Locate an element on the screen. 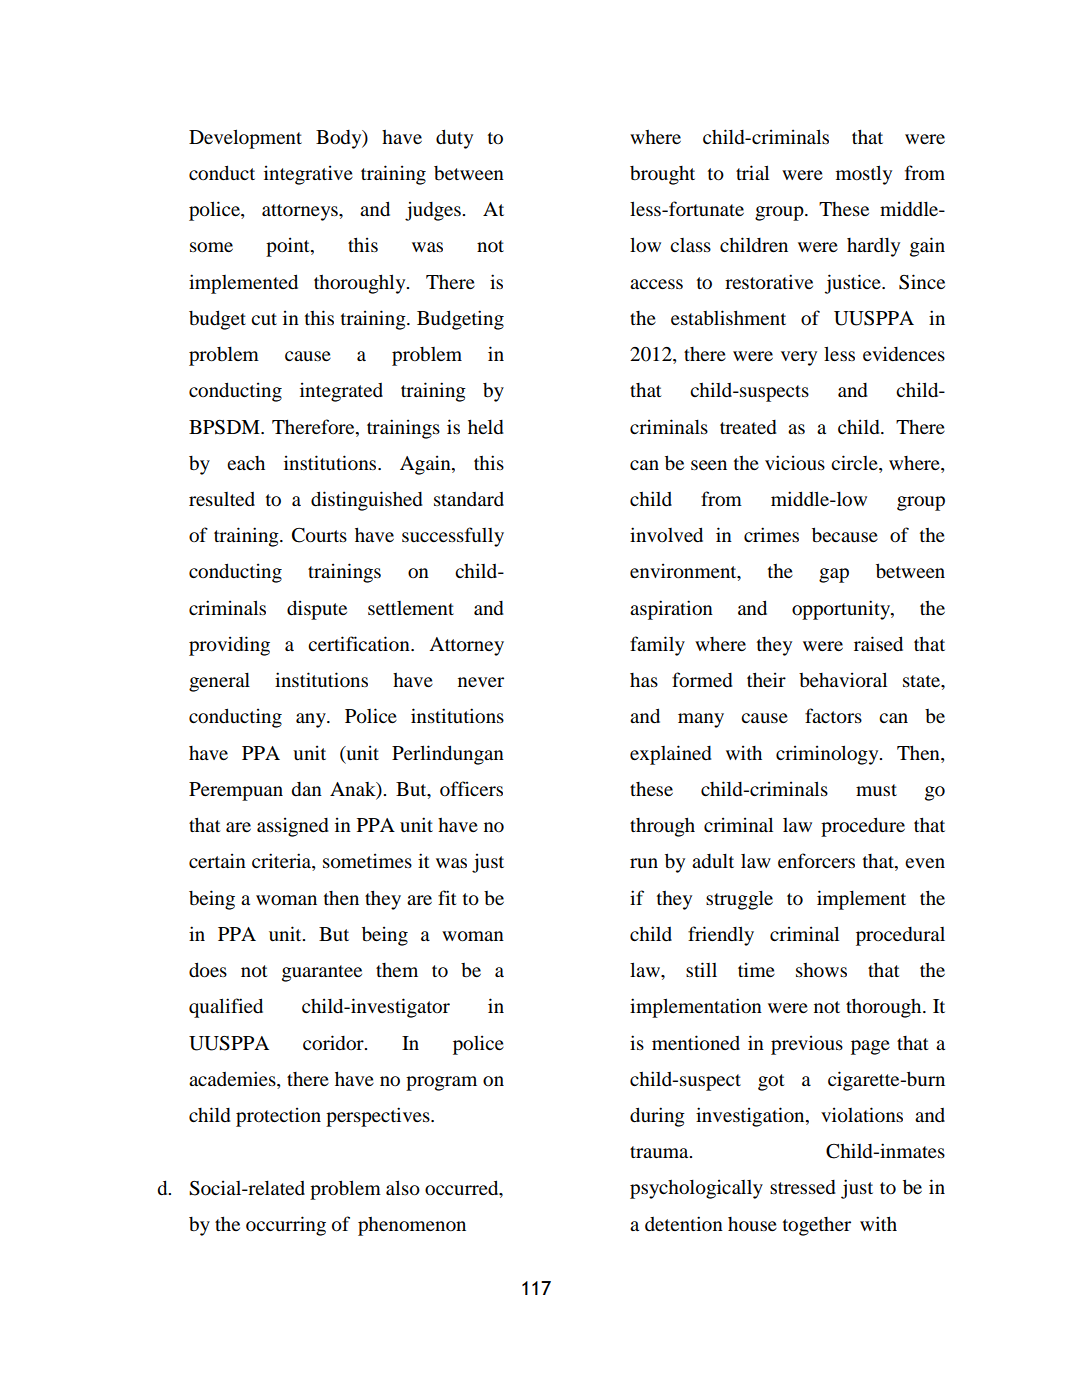 The height and width of the screenshot is (1386, 1071). shows is located at coordinates (821, 970).
